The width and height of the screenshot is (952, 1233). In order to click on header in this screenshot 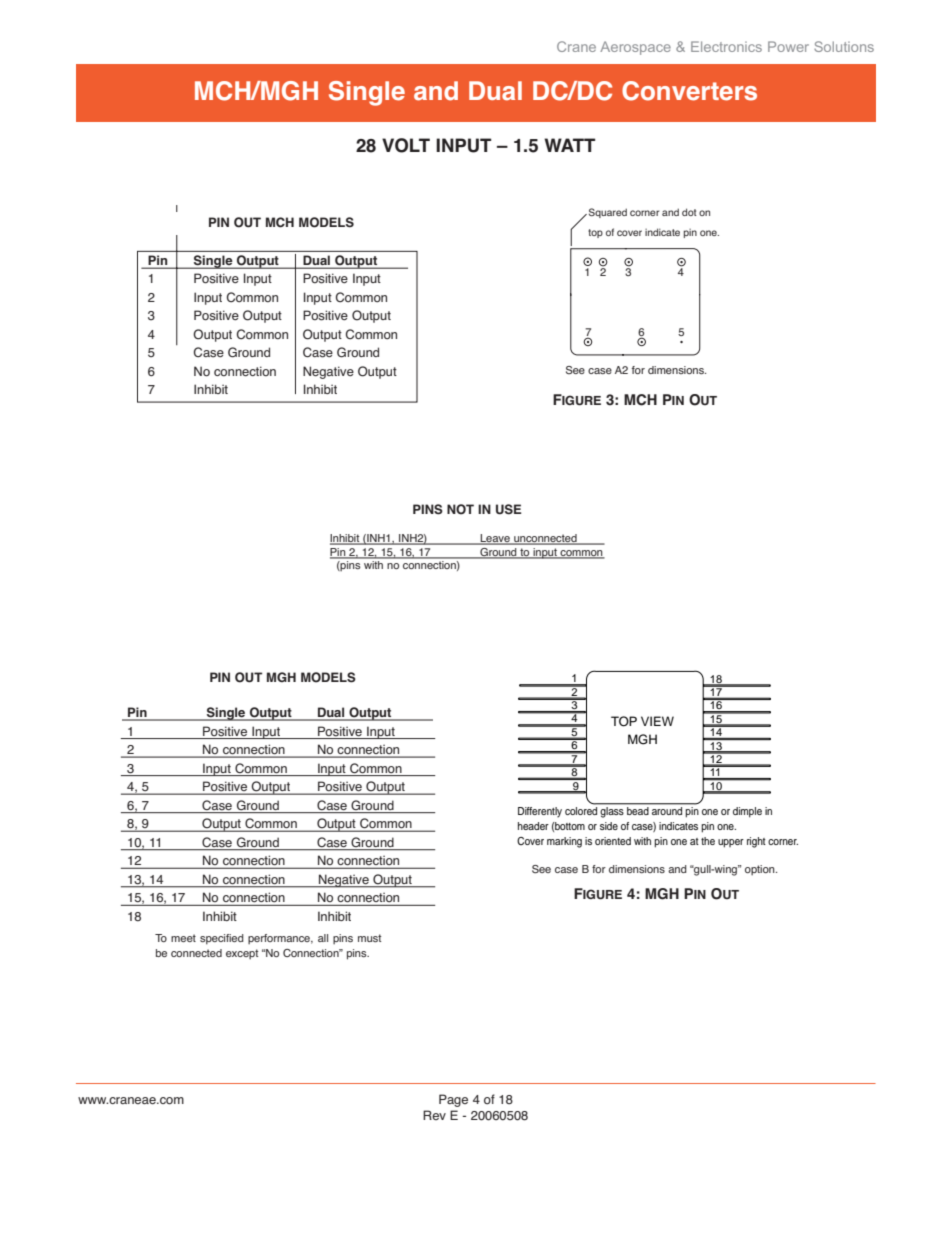, I will do `click(533, 826)`.
